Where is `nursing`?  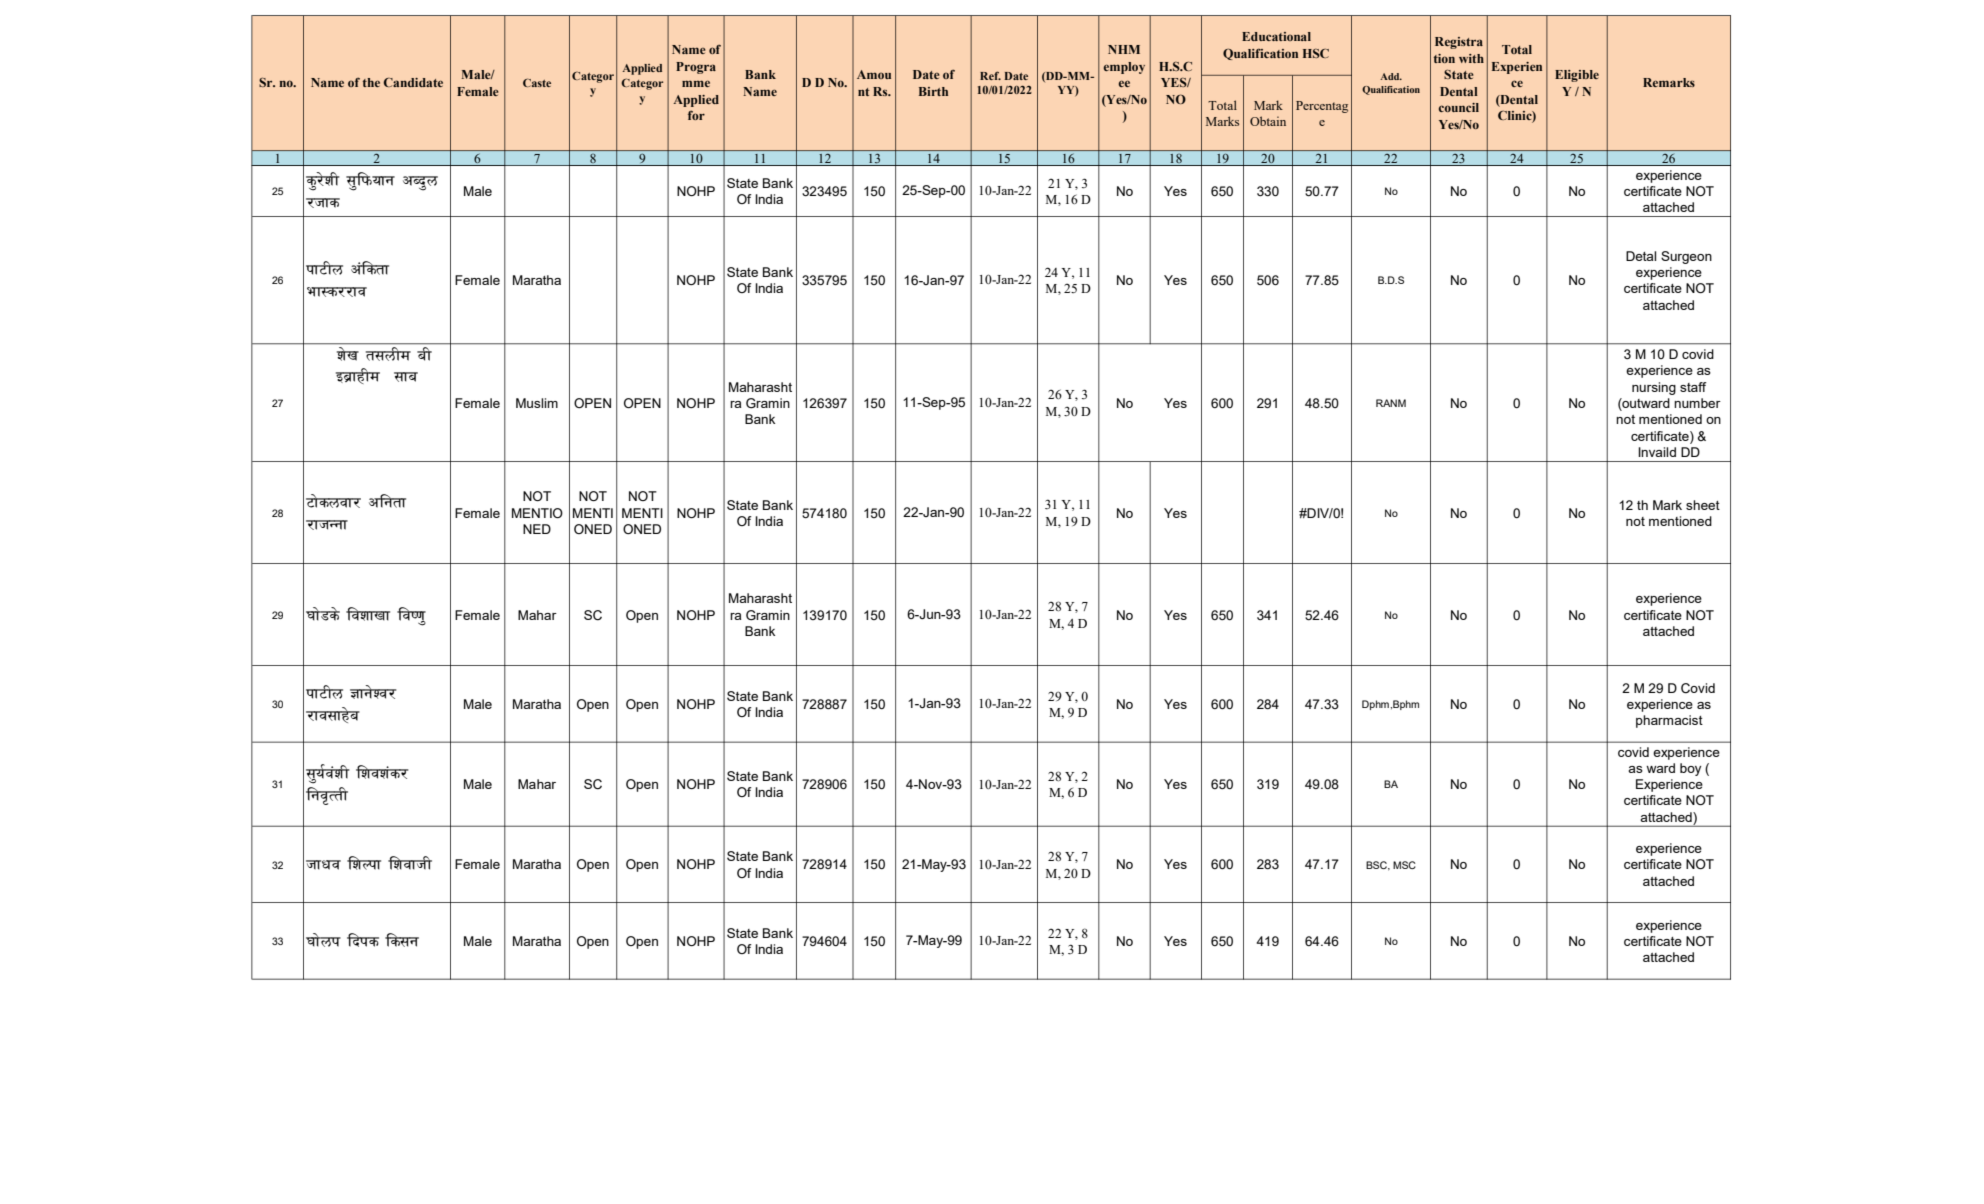
nursing is located at coordinates (1654, 388).
